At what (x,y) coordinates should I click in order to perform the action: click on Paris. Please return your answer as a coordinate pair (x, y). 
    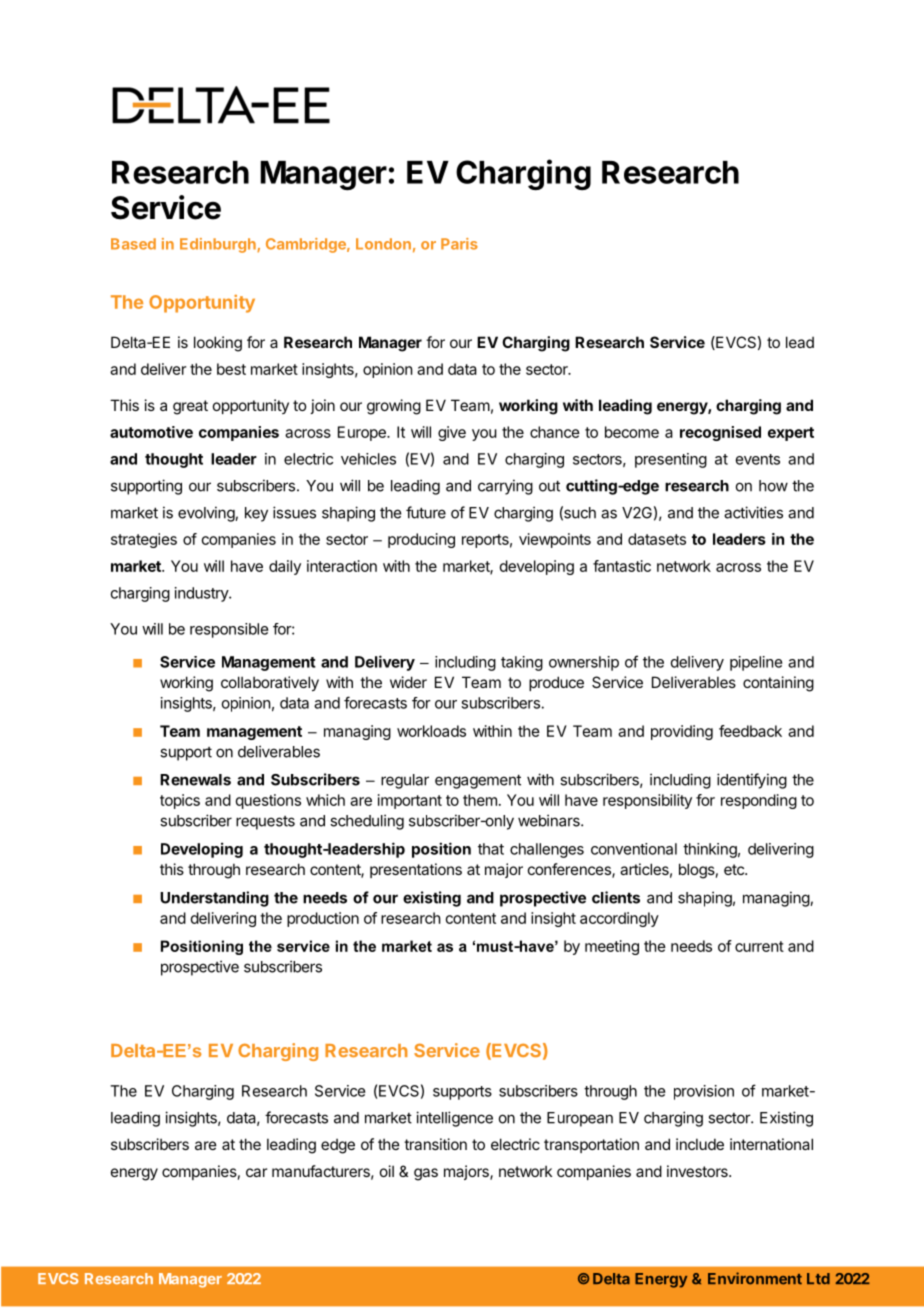
    Looking at the image, I should click on (459, 244).
